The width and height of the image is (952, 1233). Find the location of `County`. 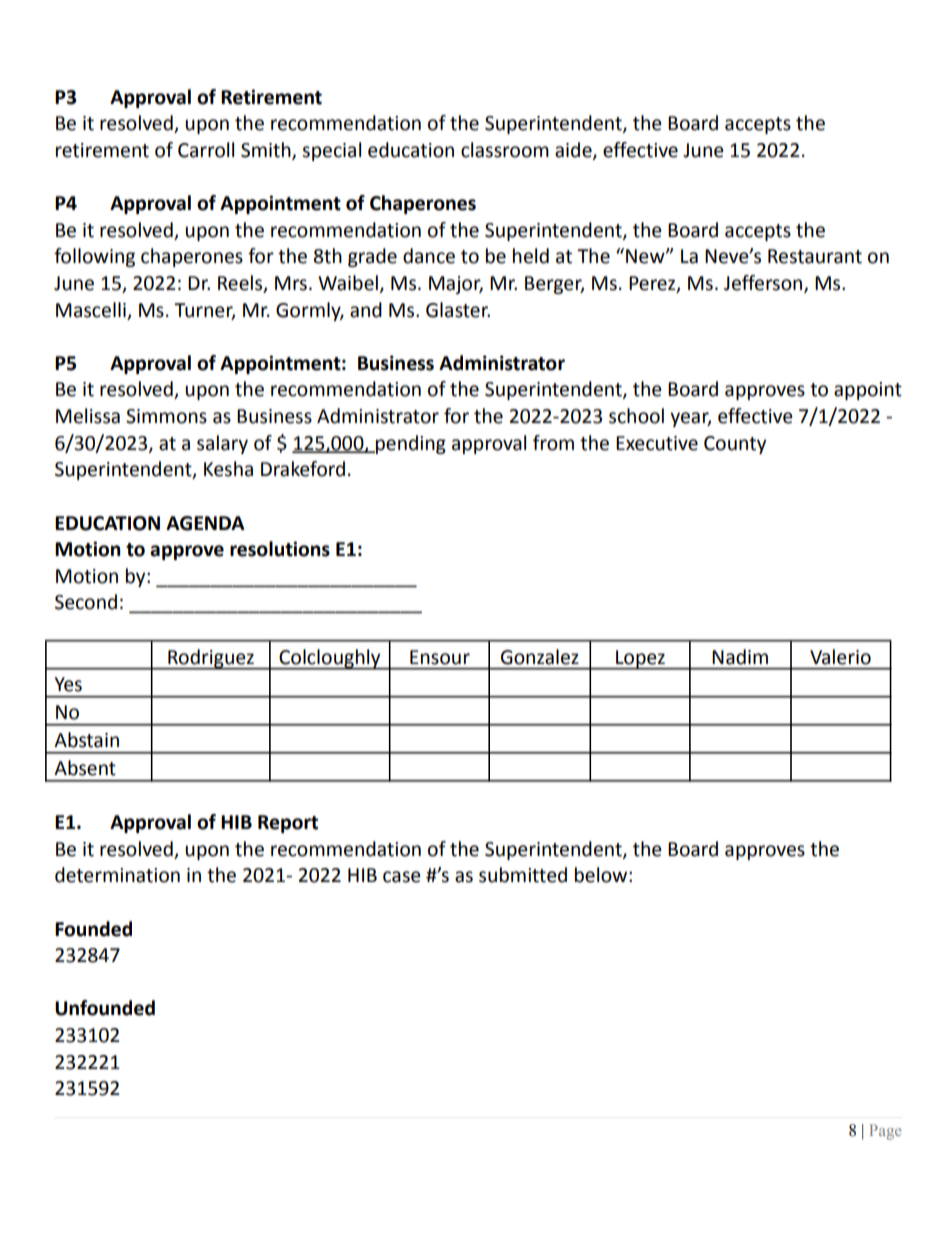

County is located at coordinates (735, 445).
